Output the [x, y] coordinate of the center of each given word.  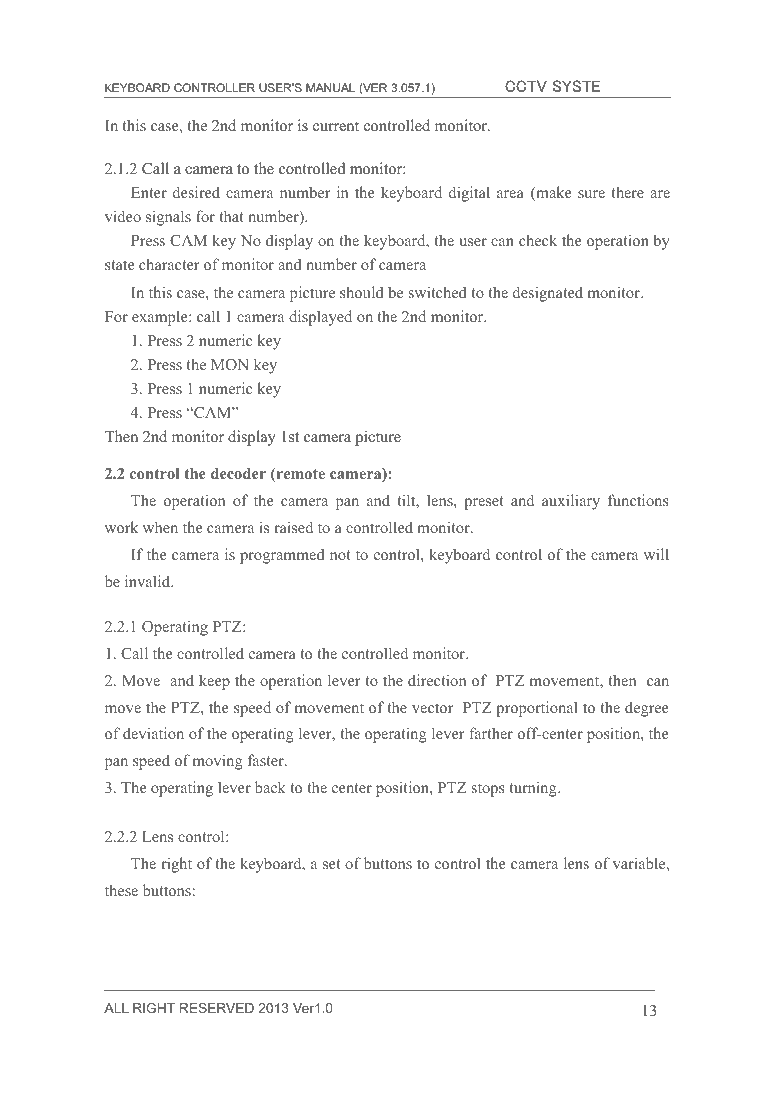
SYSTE [576, 86]
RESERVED [217, 1008]
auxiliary [571, 502]
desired [196, 192]
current [336, 126]
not [340, 555]
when [160, 527]
